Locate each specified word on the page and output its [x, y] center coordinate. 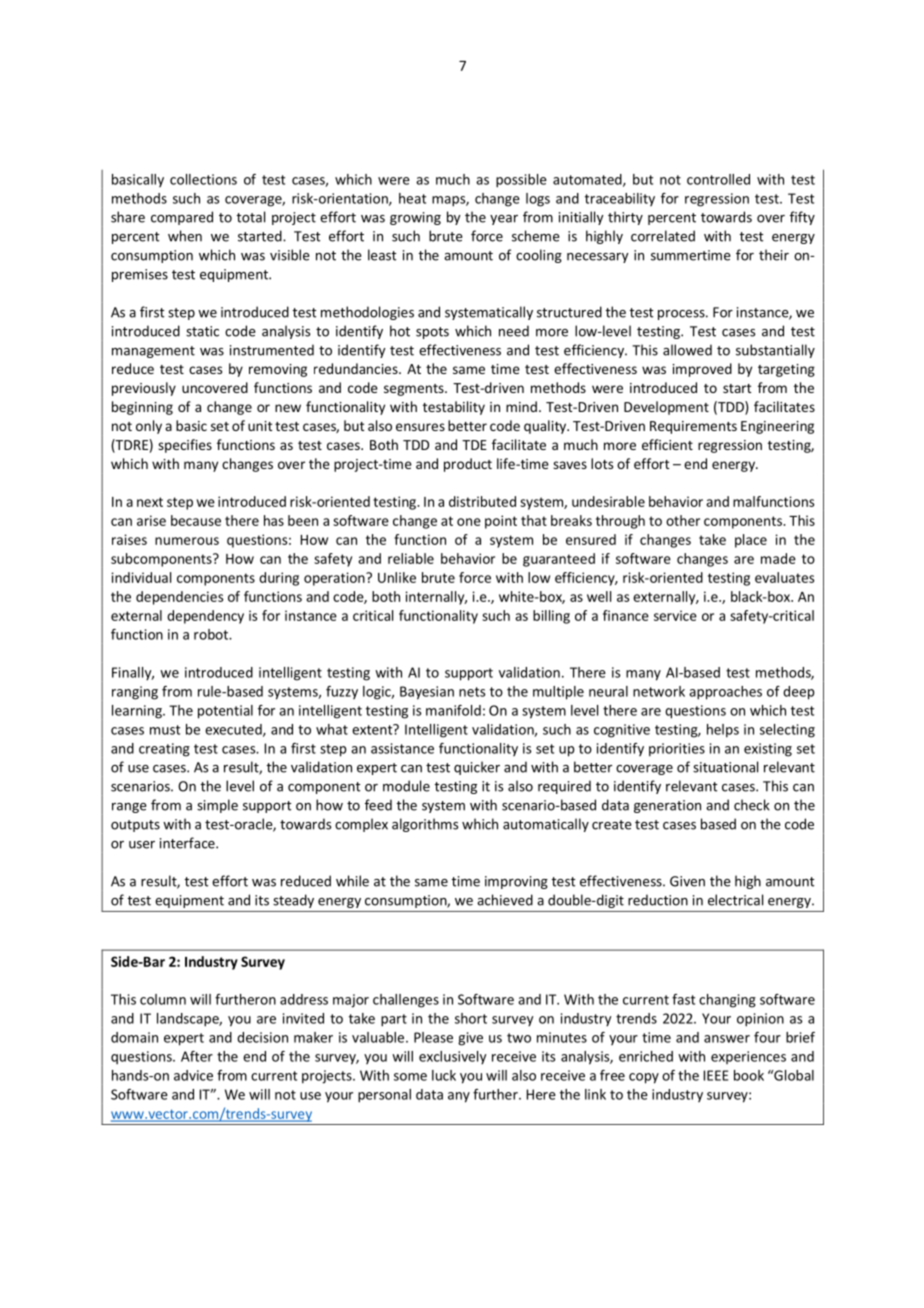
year [504, 220]
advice [193, 1075]
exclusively [452, 1058]
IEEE [716, 1075]
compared [182, 218]
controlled [718, 179]
